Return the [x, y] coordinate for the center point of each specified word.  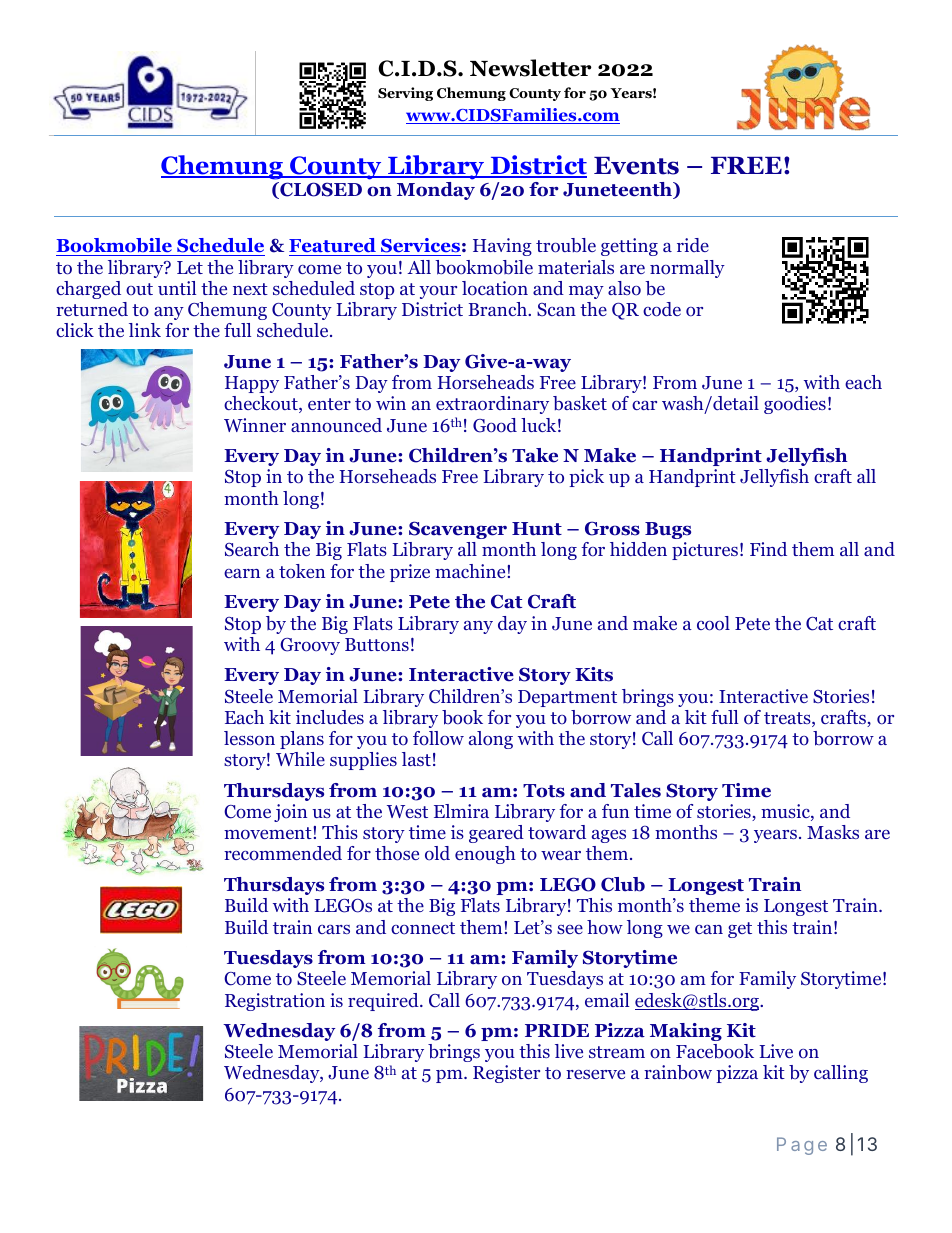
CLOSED [320, 190]
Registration [275, 1002]
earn [242, 573]
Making [686, 1032]
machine [471, 571]
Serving [405, 94]
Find [768, 549]
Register [506, 1074]
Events [636, 166]
